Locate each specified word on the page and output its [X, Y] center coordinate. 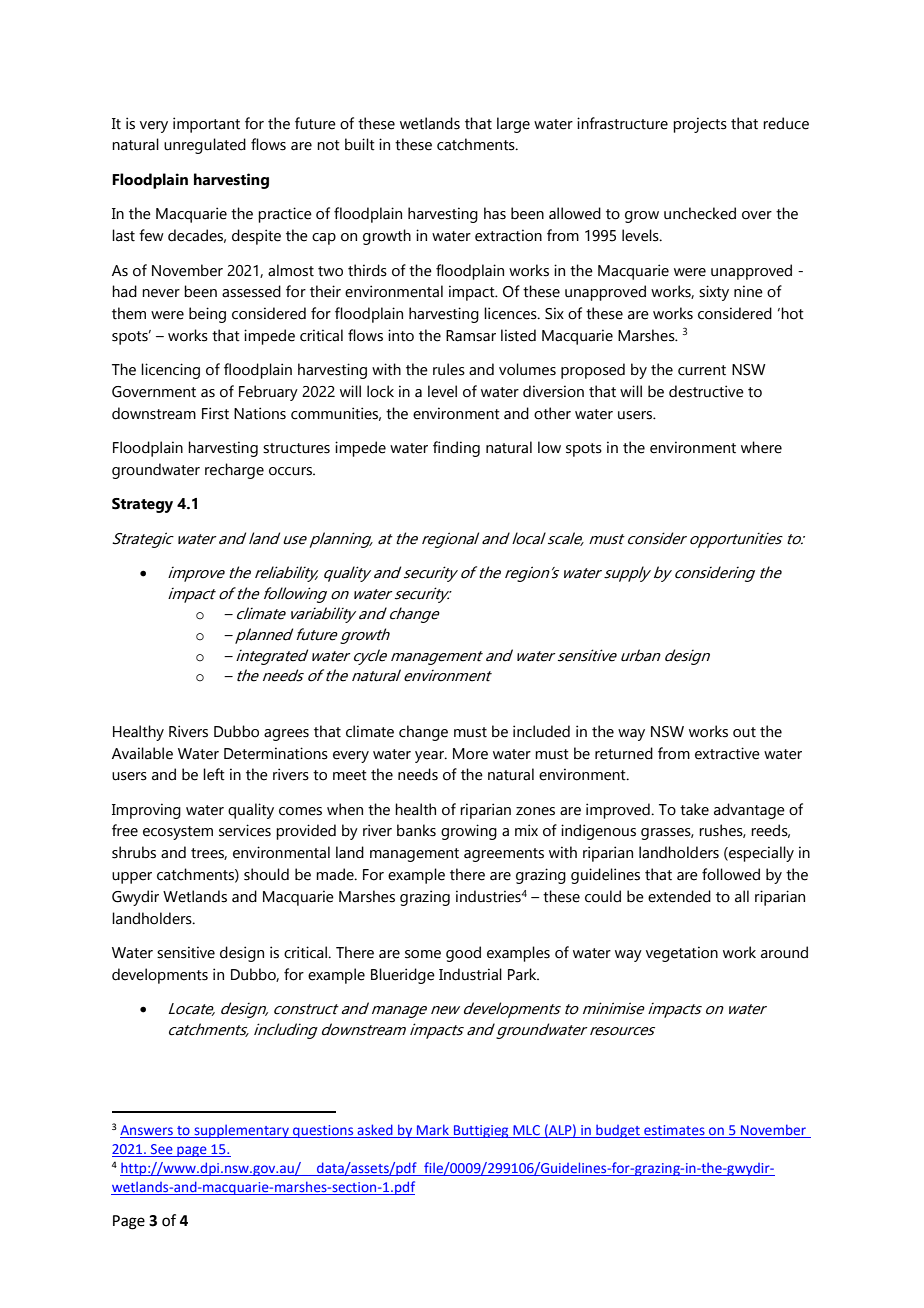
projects [700, 125]
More [470, 754]
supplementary [241, 1131]
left [214, 774]
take [694, 809]
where [761, 447]
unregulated [205, 146]
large [513, 125]
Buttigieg [481, 1131]
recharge [234, 471]
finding [456, 449]
